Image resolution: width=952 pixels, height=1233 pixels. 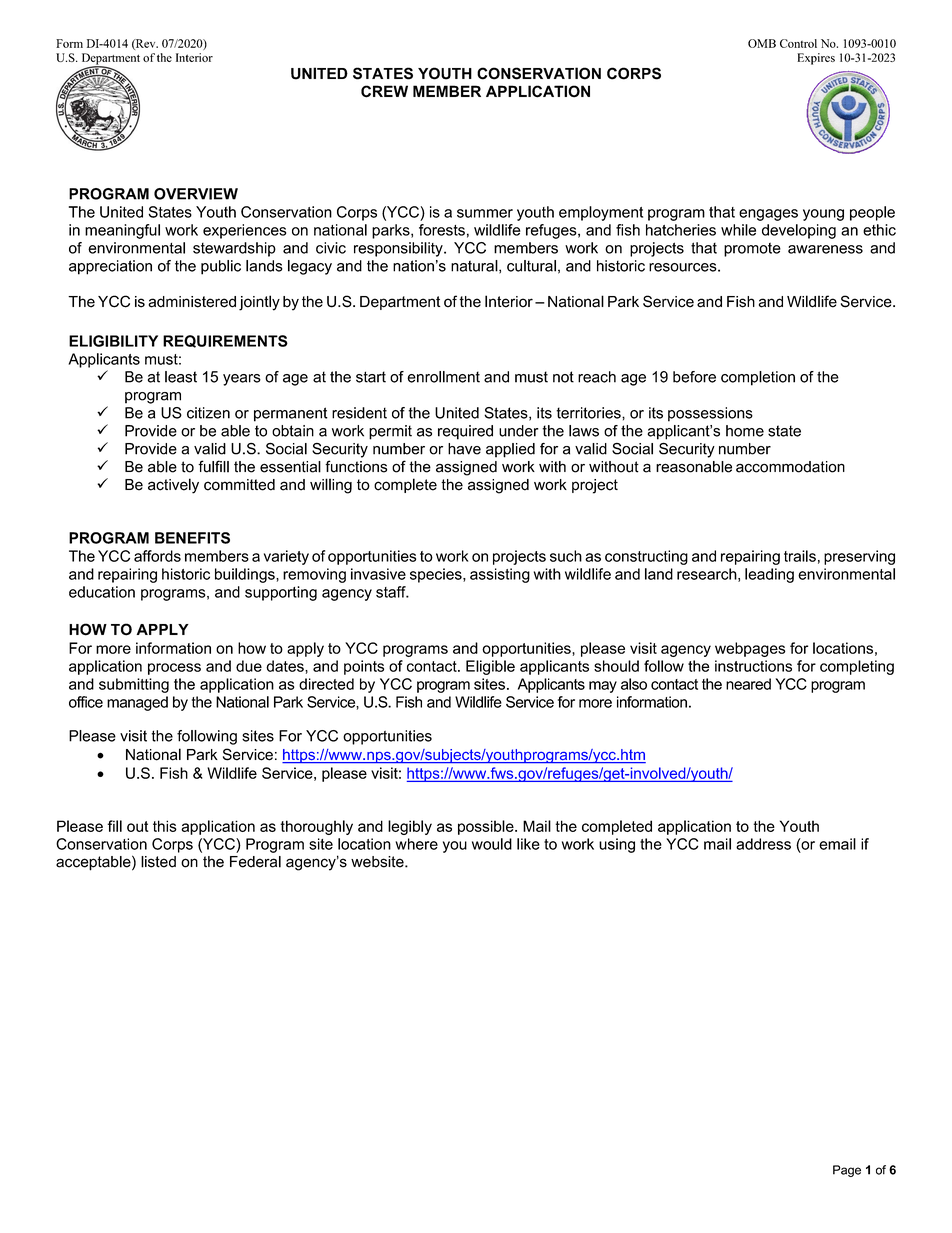 What do you see at coordinates (165, 826) in the image?
I see `this` at bounding box center [165, 826].
